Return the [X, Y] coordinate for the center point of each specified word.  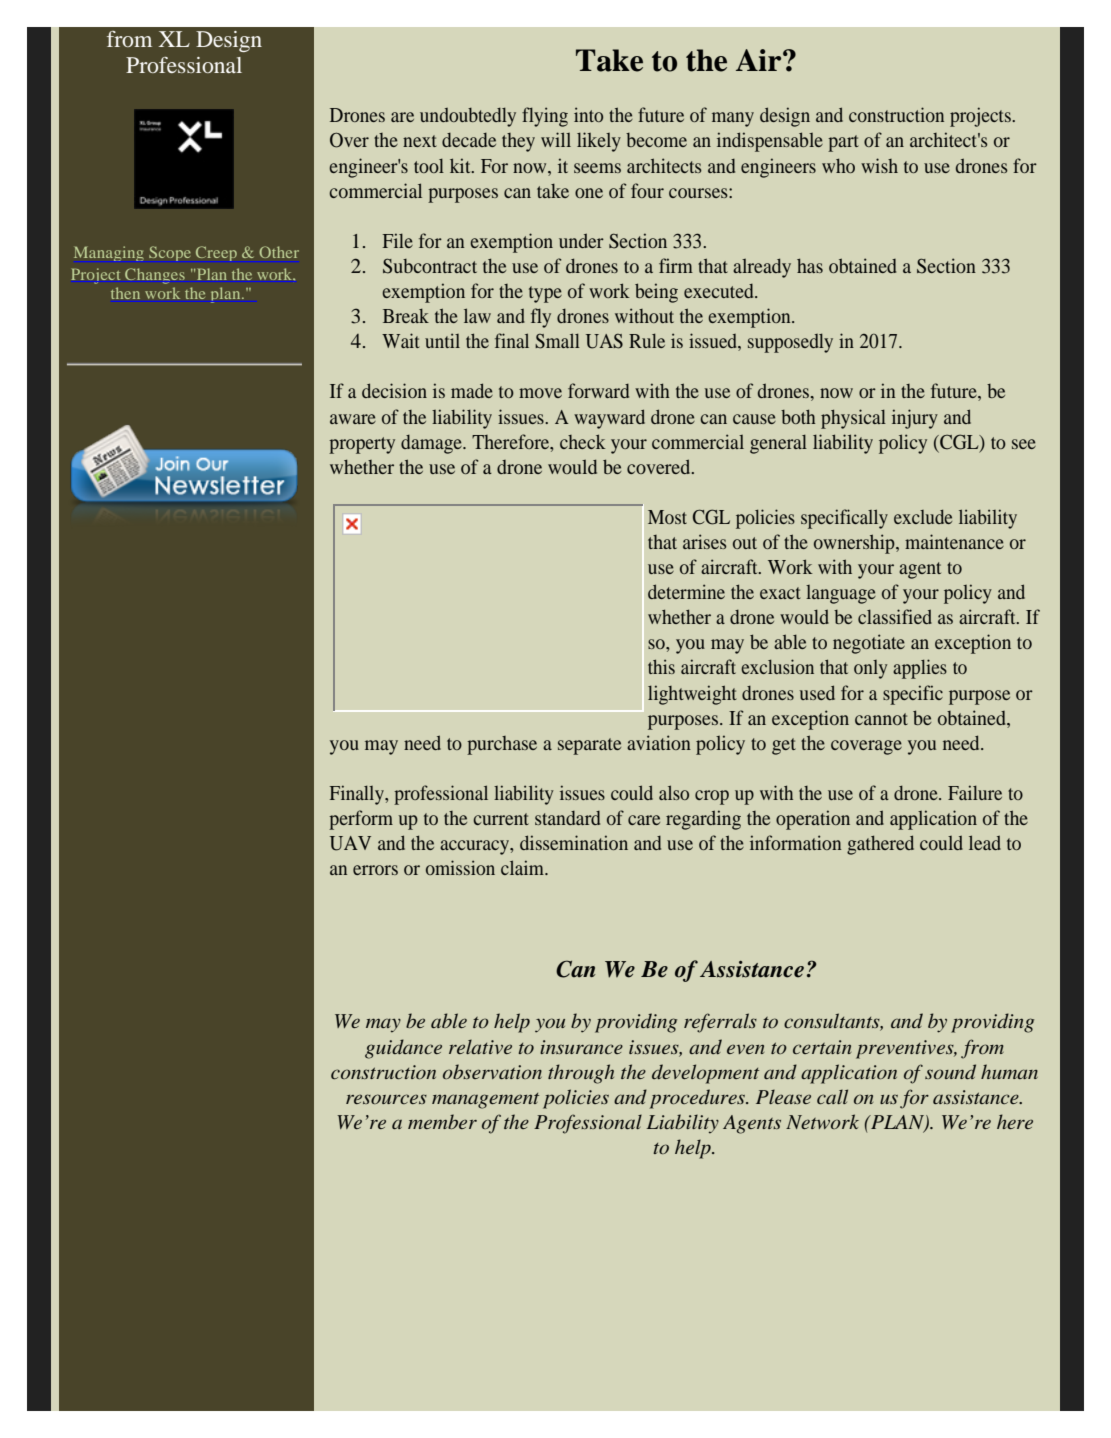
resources [386, 1099]
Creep [216, 253]
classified [895, 616]
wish [879, 165]
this [661, 666]
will [556, 139]
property [362, 445]
